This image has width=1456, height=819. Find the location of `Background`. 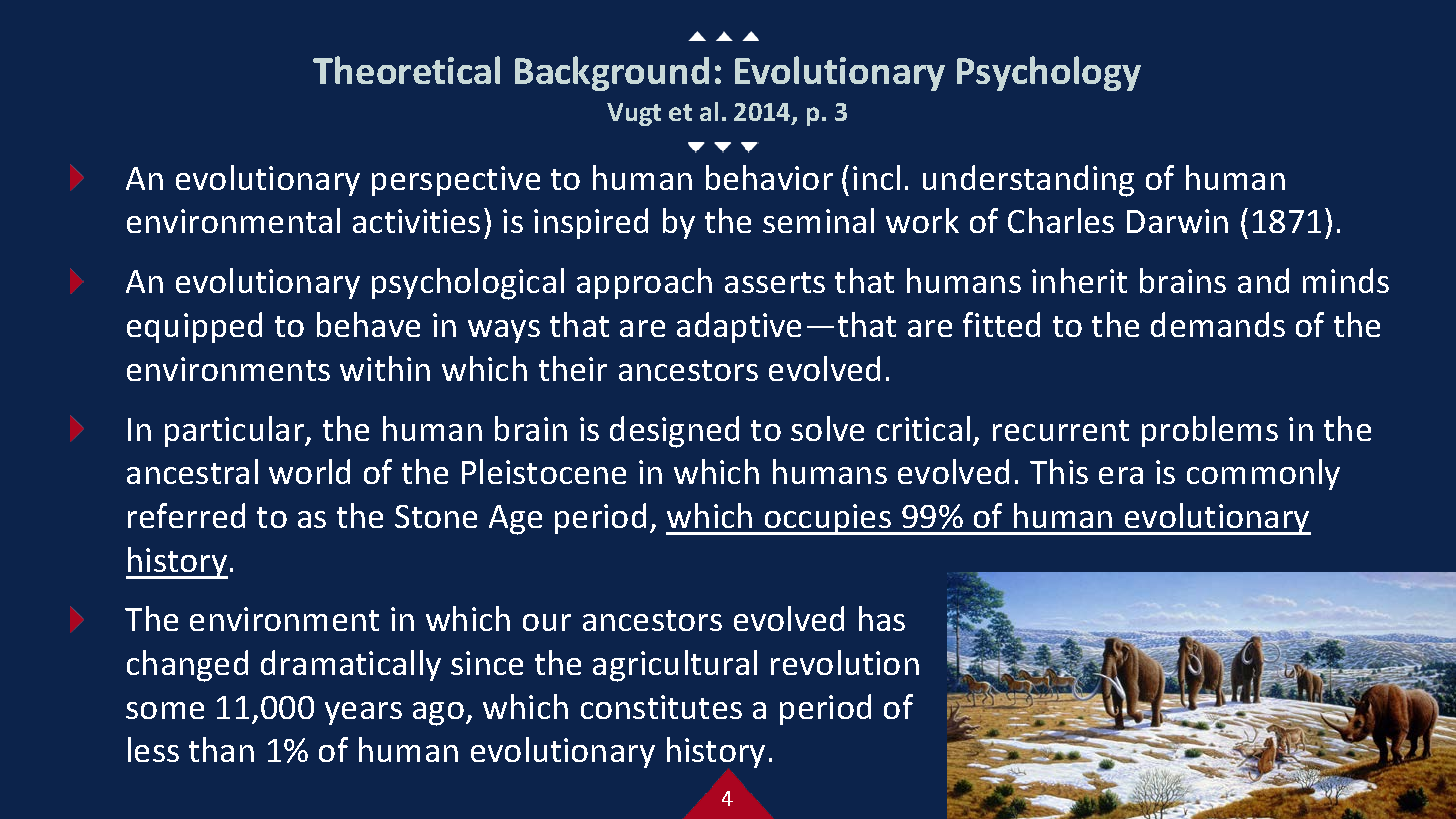

Background is located at coordinates (612, 73).
